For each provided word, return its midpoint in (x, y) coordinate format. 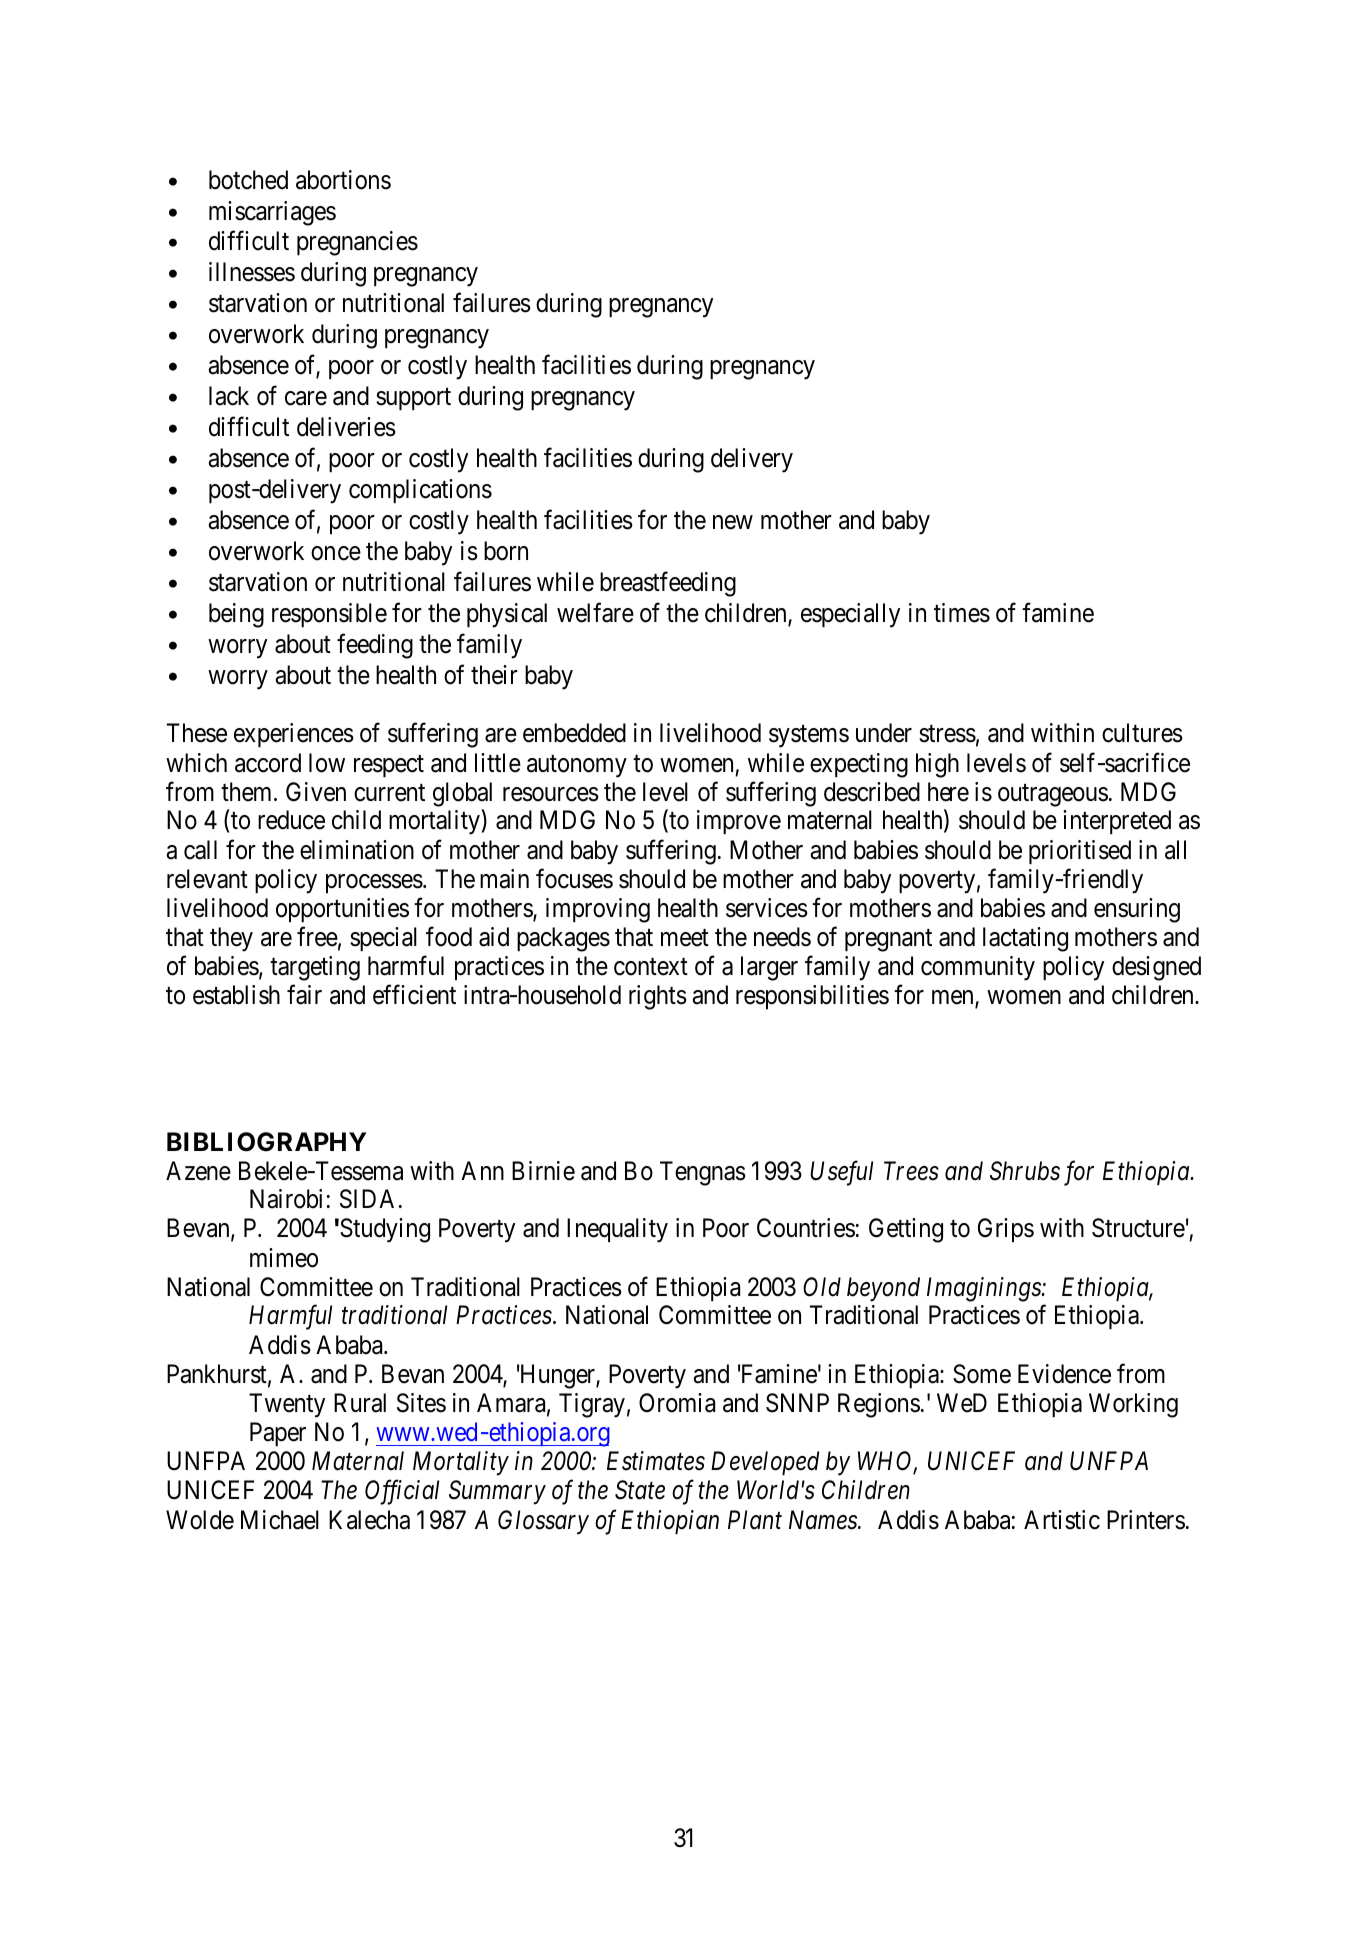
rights (658, 997)
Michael (280, 1520)
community (978, 968)
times (962, 613)
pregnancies (357, 243)
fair (304, 995)
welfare (595, 612)
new (733, 522)
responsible (329, 615)
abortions (343, 180)
